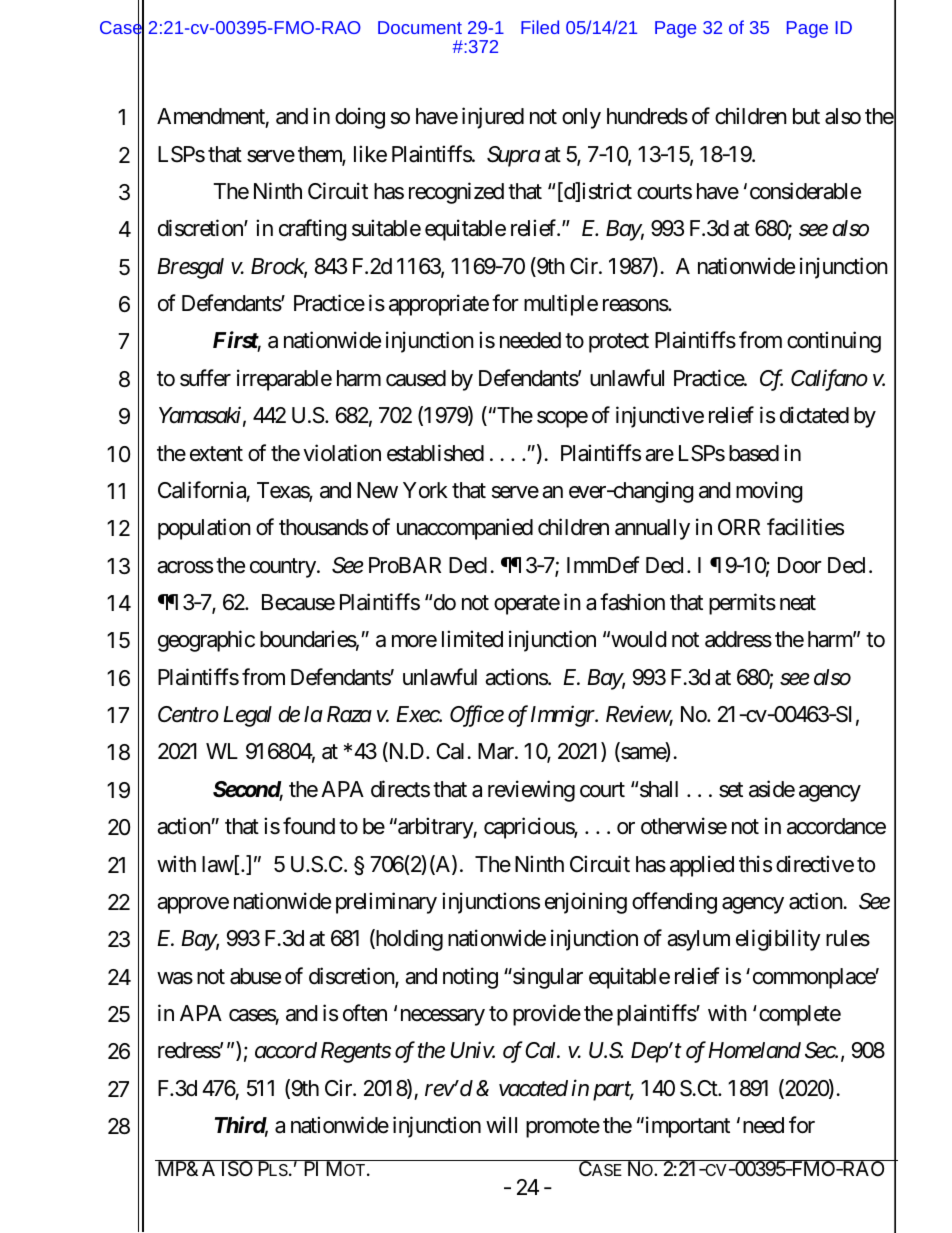 The image size is (952, 1233). I want to click on neat, so click(798, 603).
